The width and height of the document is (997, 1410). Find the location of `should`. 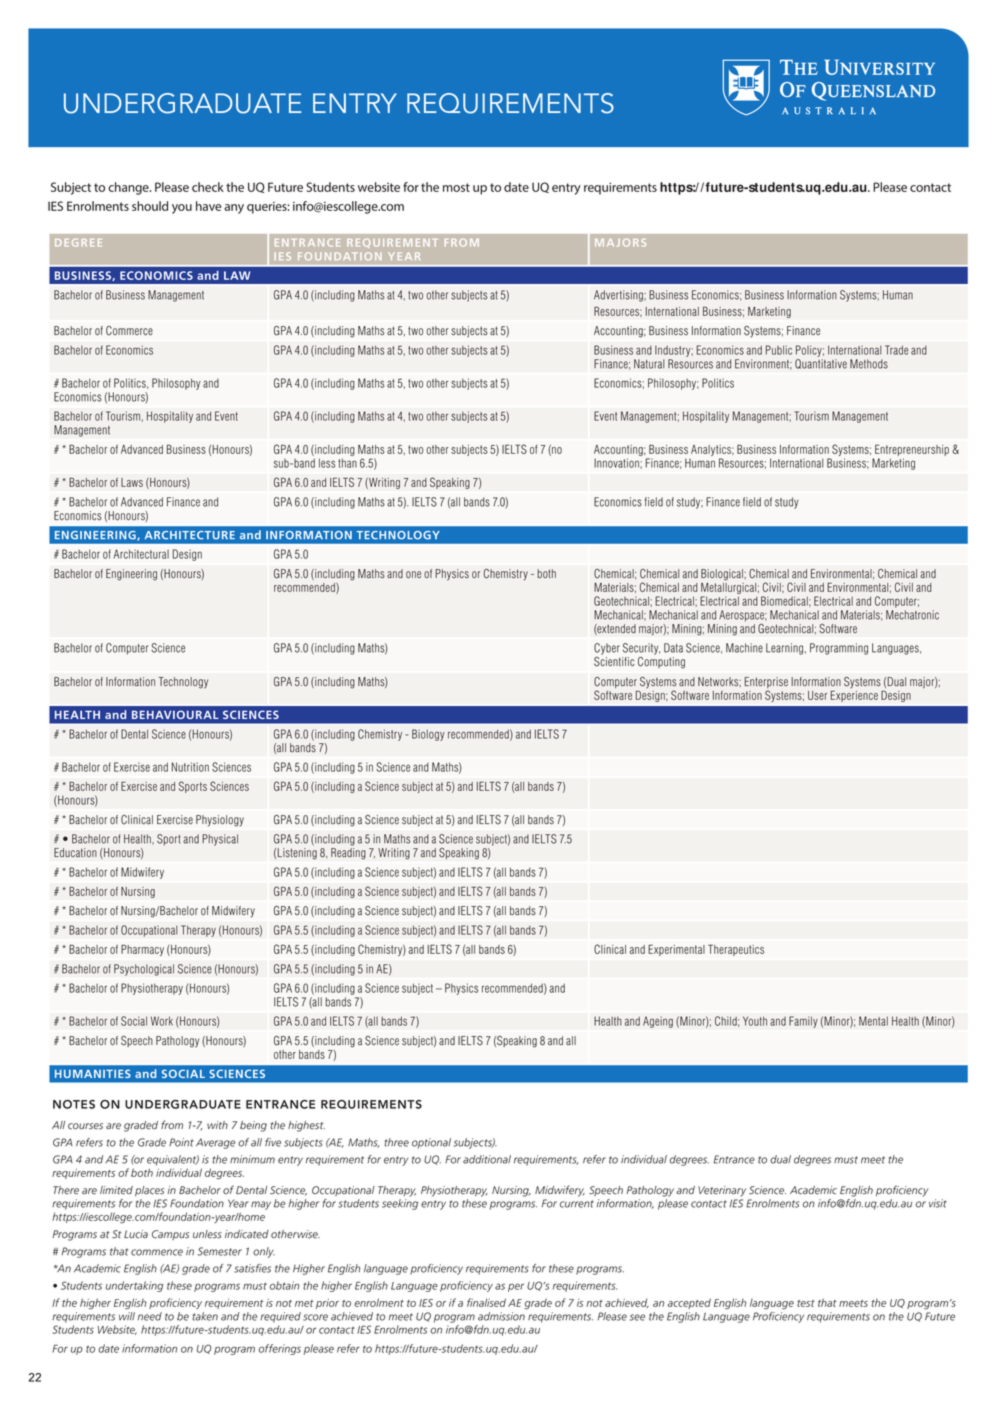

should is located at coordinates (150, 206).
